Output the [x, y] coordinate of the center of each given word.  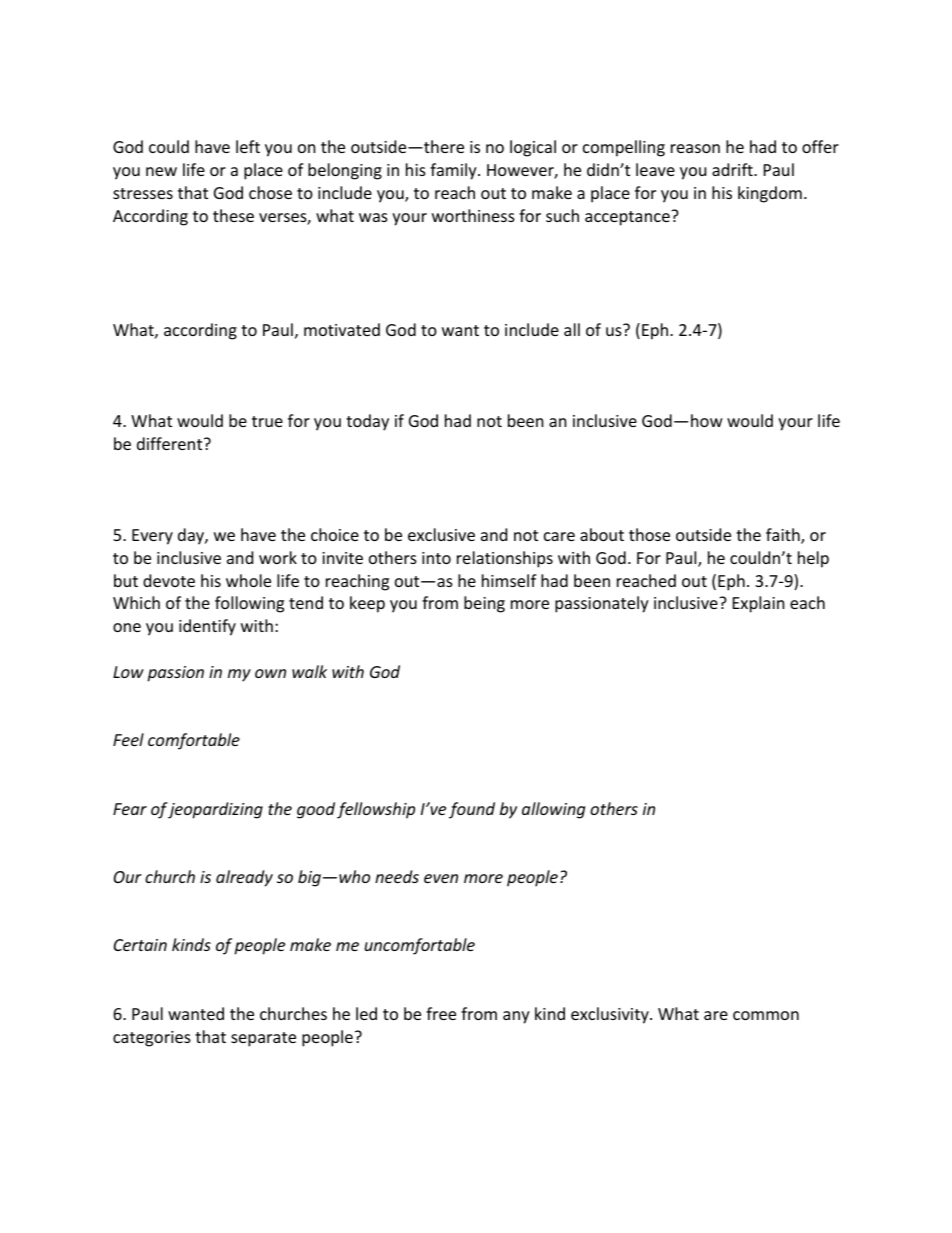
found [472, 810]
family [454, 171]
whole [248, 580]
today [367, 422]
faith [784, 536]
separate [263, 1039]
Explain [759, 604]
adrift [733, 169]
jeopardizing [215, 810]
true [267, 421]
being [484, 604]
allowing [553, 810]
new [161, 171]
